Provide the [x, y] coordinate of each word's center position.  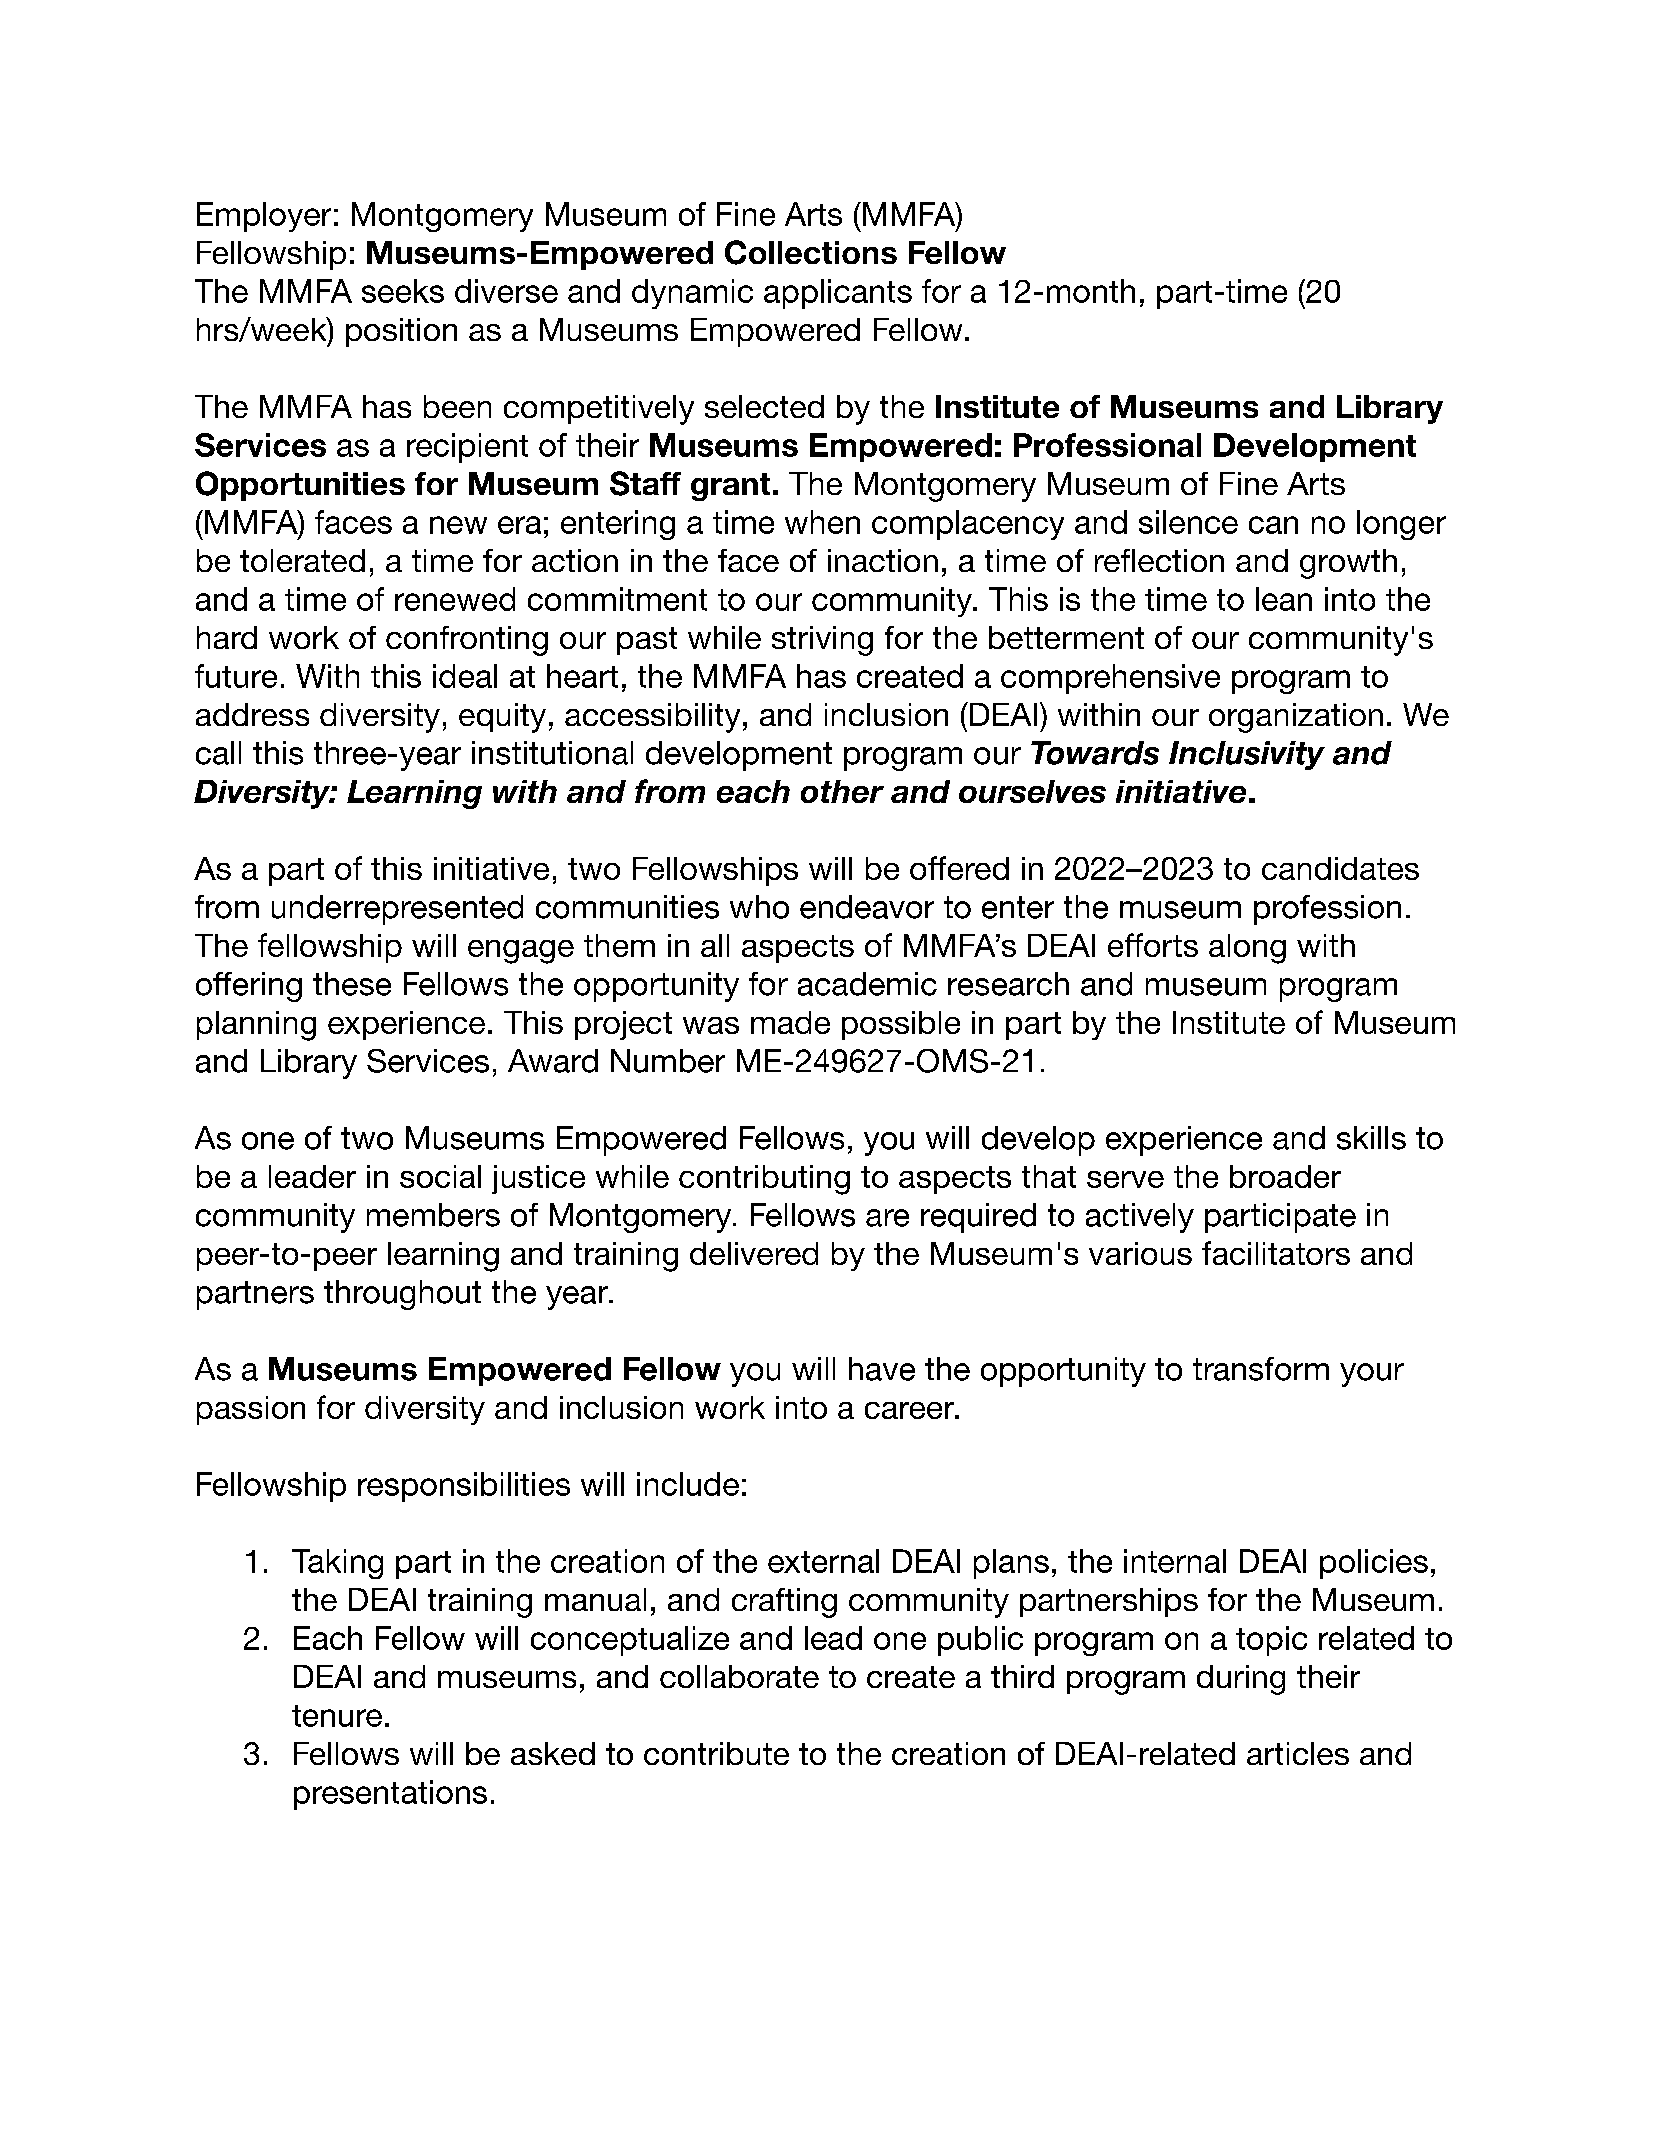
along [1247, 949]
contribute [716, 1753]
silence [1188, 522]
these [352, 984]
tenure [337, 1716]
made [790, 1022]
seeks [403, 291]
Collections [811, 252]
